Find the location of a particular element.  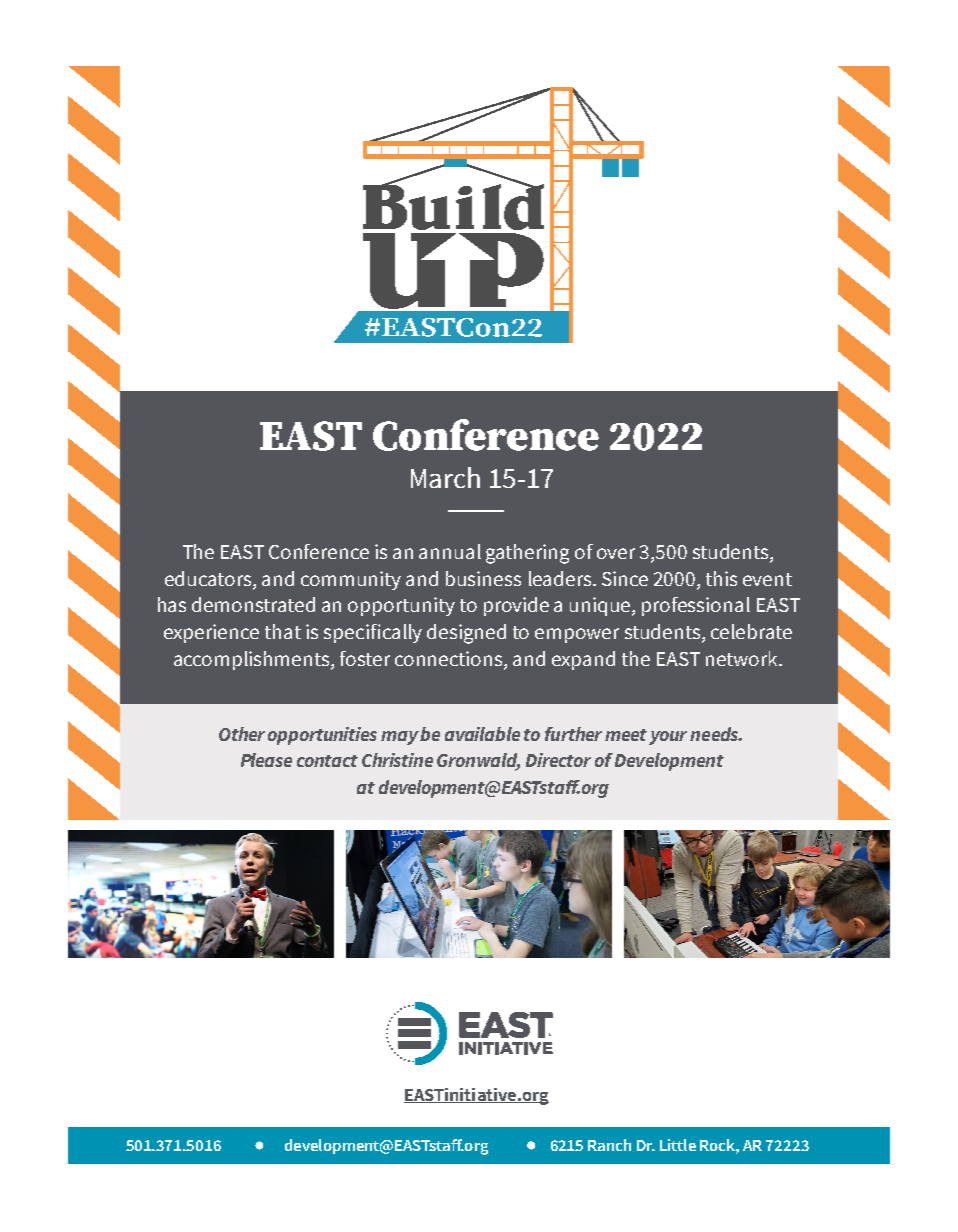

Christine is located at coordinates (397, 760).
